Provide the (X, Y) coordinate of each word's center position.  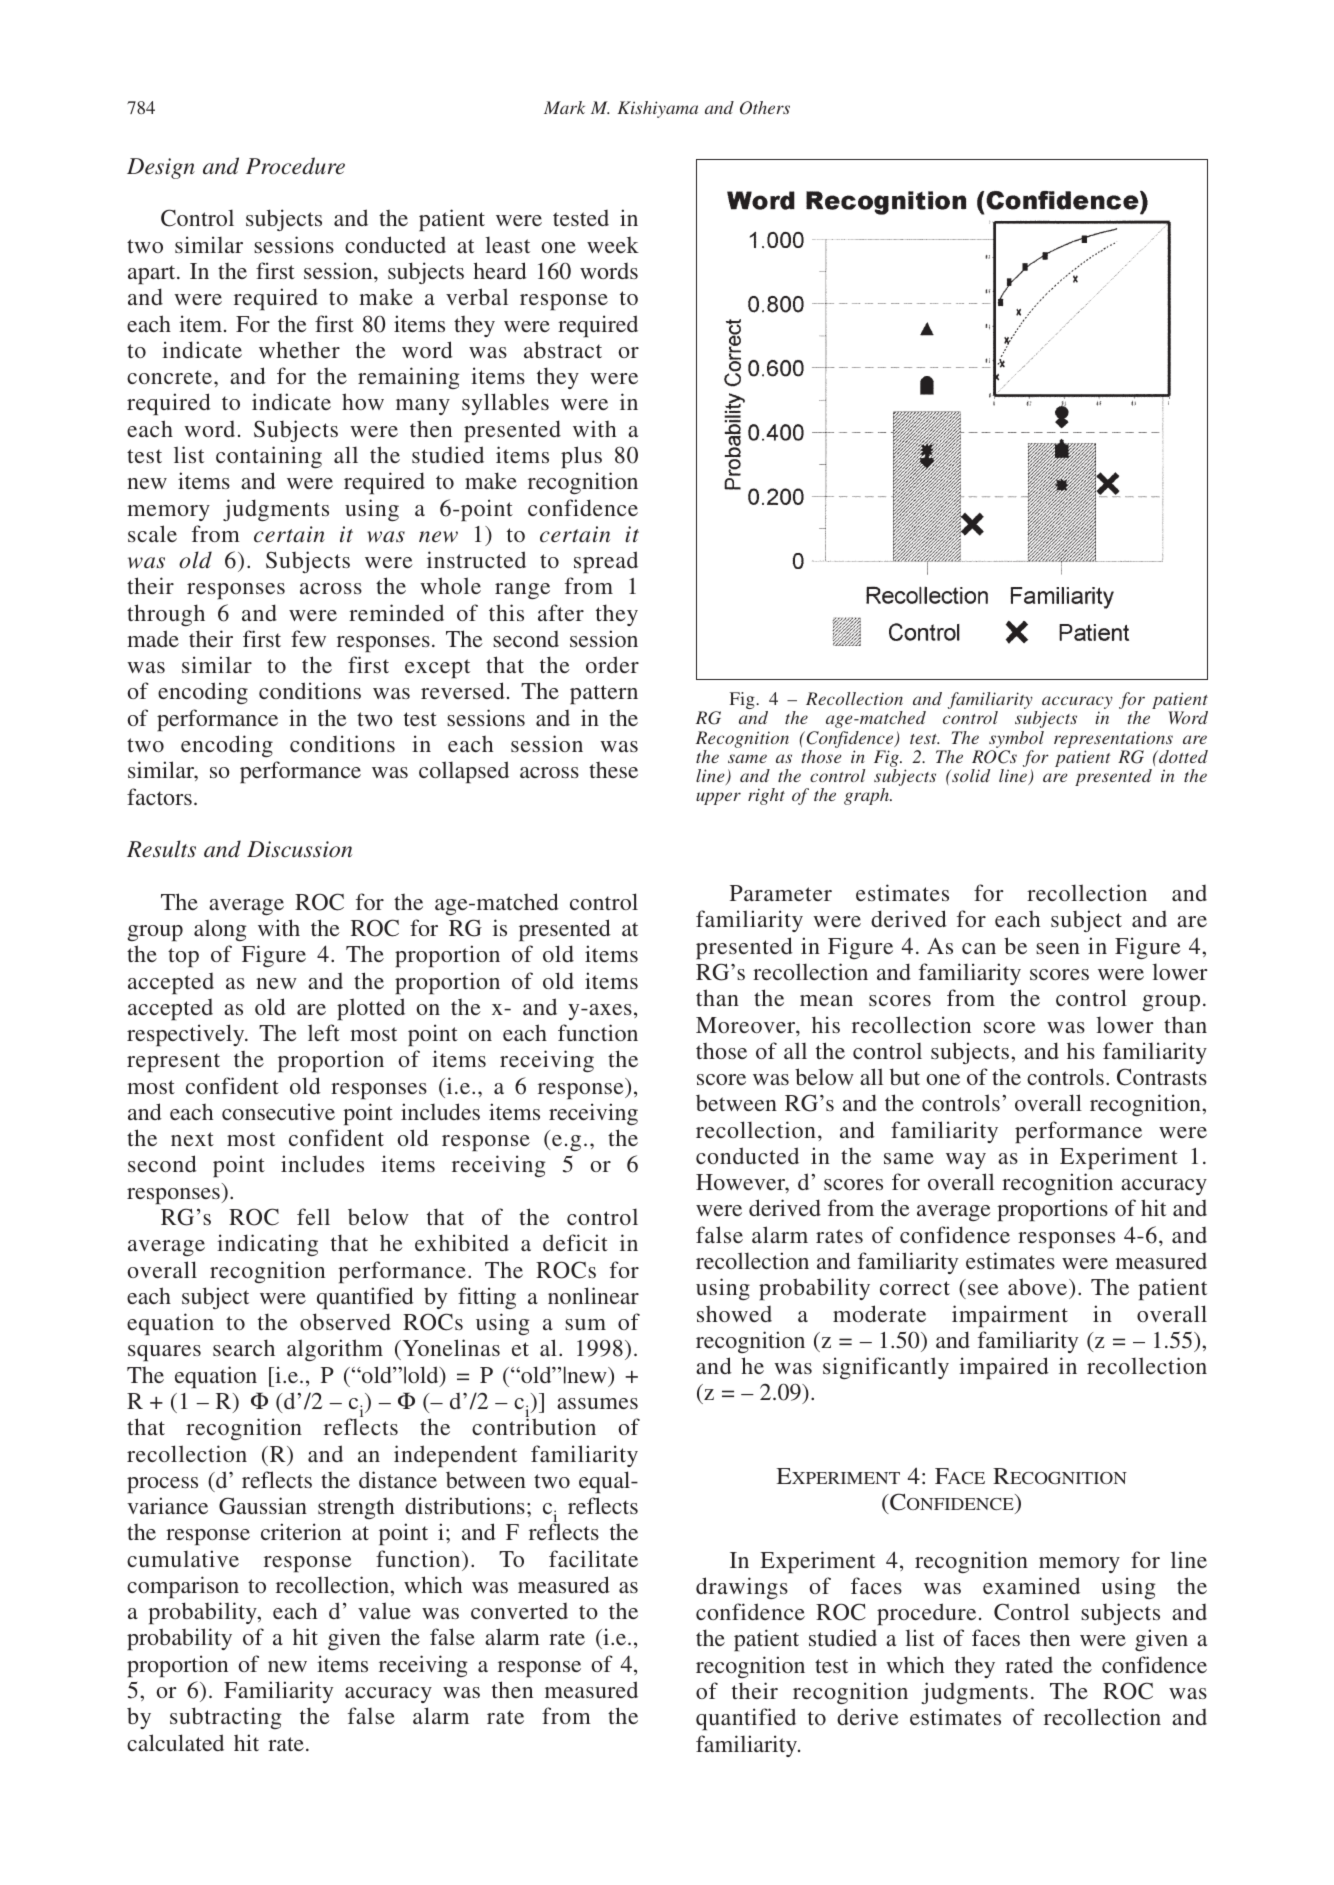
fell (313, 1216)
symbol (1016, 739)
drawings (742, 1588)
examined (1031, 1585)
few (308, 638)
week (613, 245)
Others (765, 108)
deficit (575, 1242)
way (966, 1161)
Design (161, 168)
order (612, 664)
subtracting (226, 1718)
